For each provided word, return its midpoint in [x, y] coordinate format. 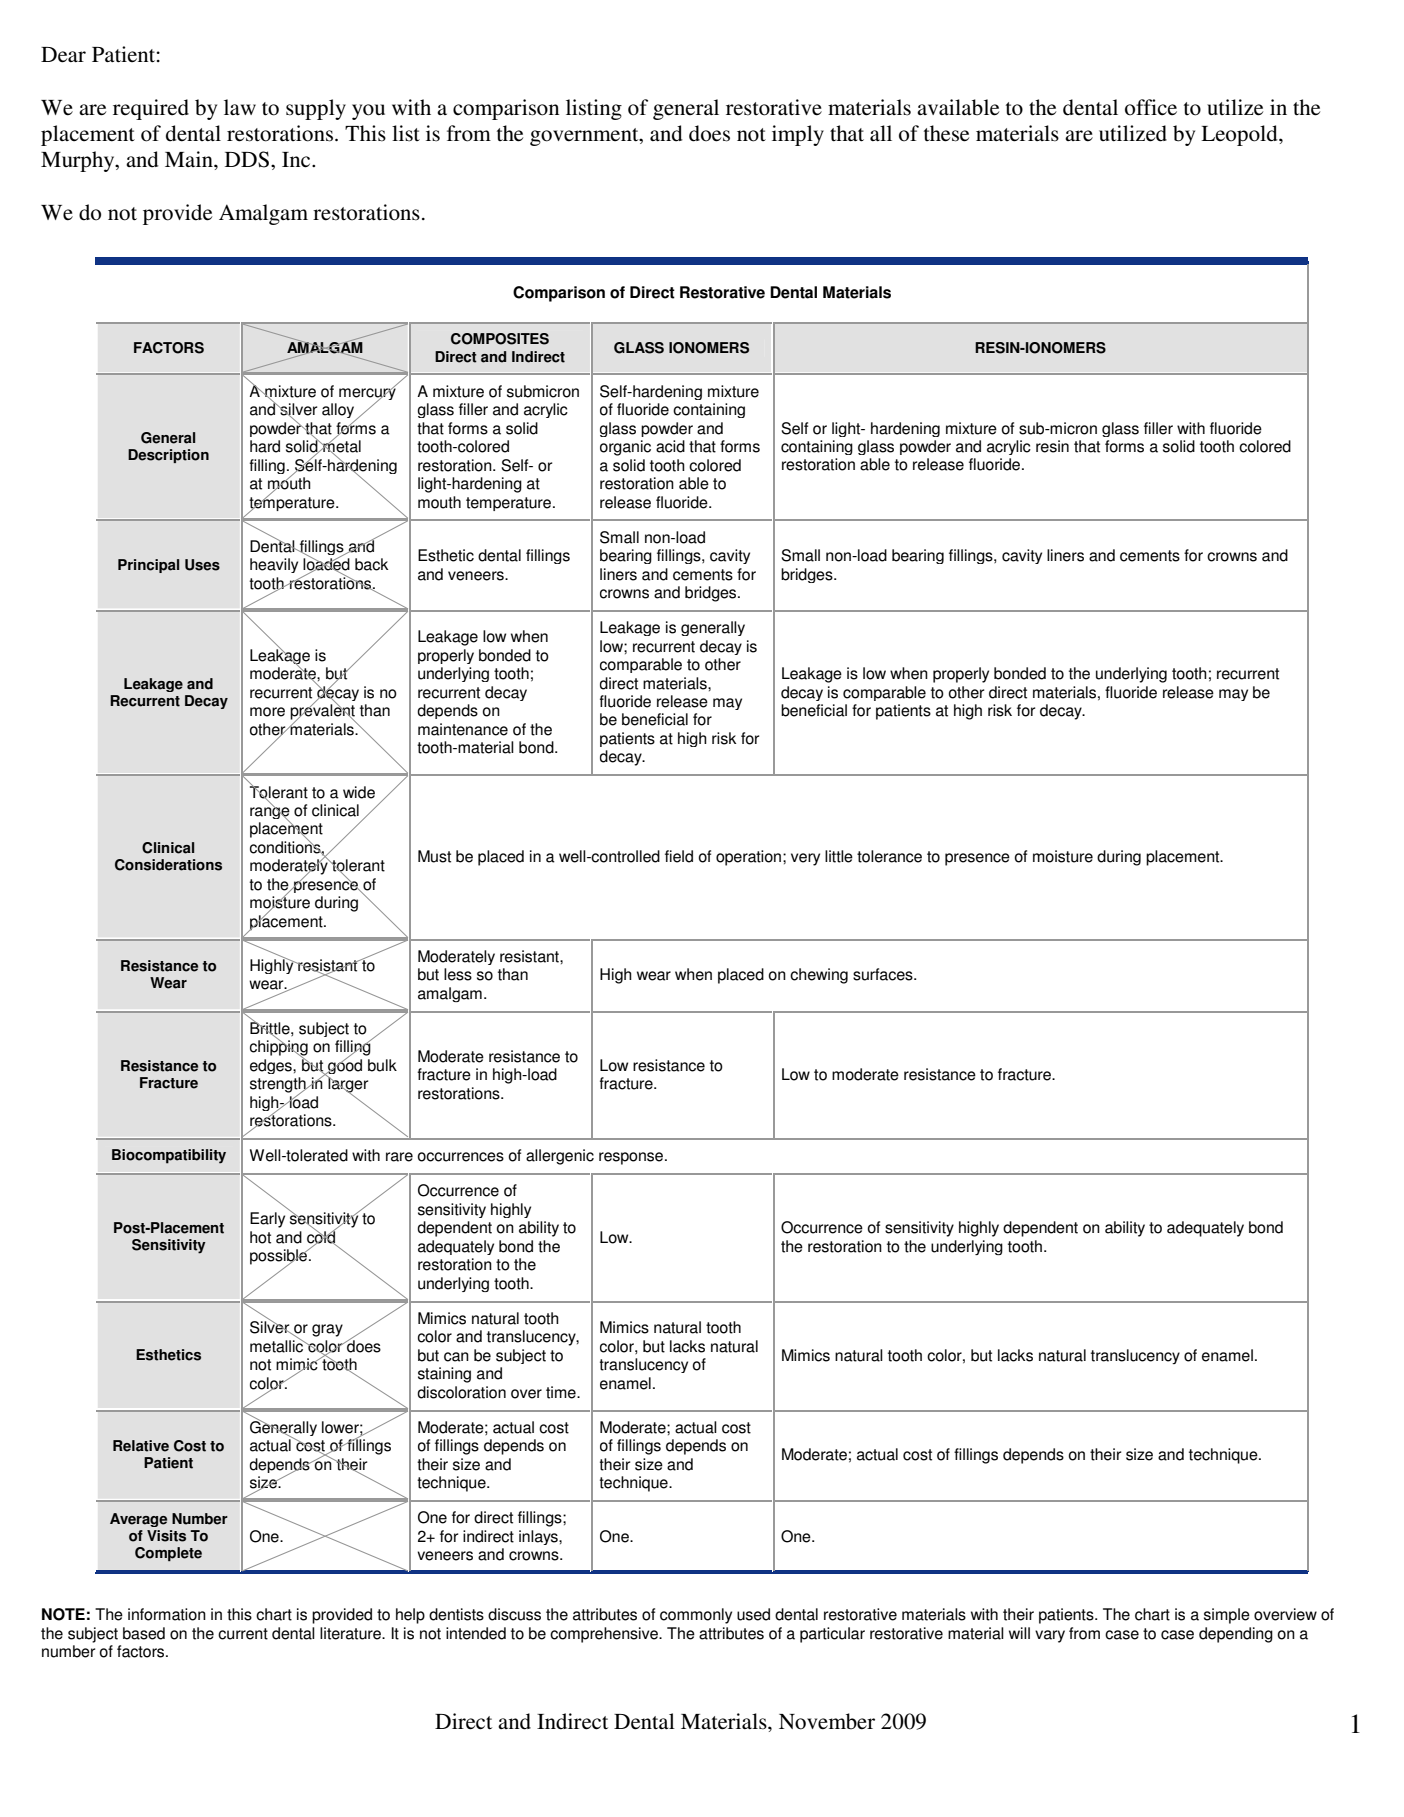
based [144, 1633]
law [240, 107]
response [632, 1158]
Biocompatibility [169, 1156]
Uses [202, 565]
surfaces [884, 974]
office [1151, 107]
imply [798, 135]
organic [625, 448]
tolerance [889, 856]
